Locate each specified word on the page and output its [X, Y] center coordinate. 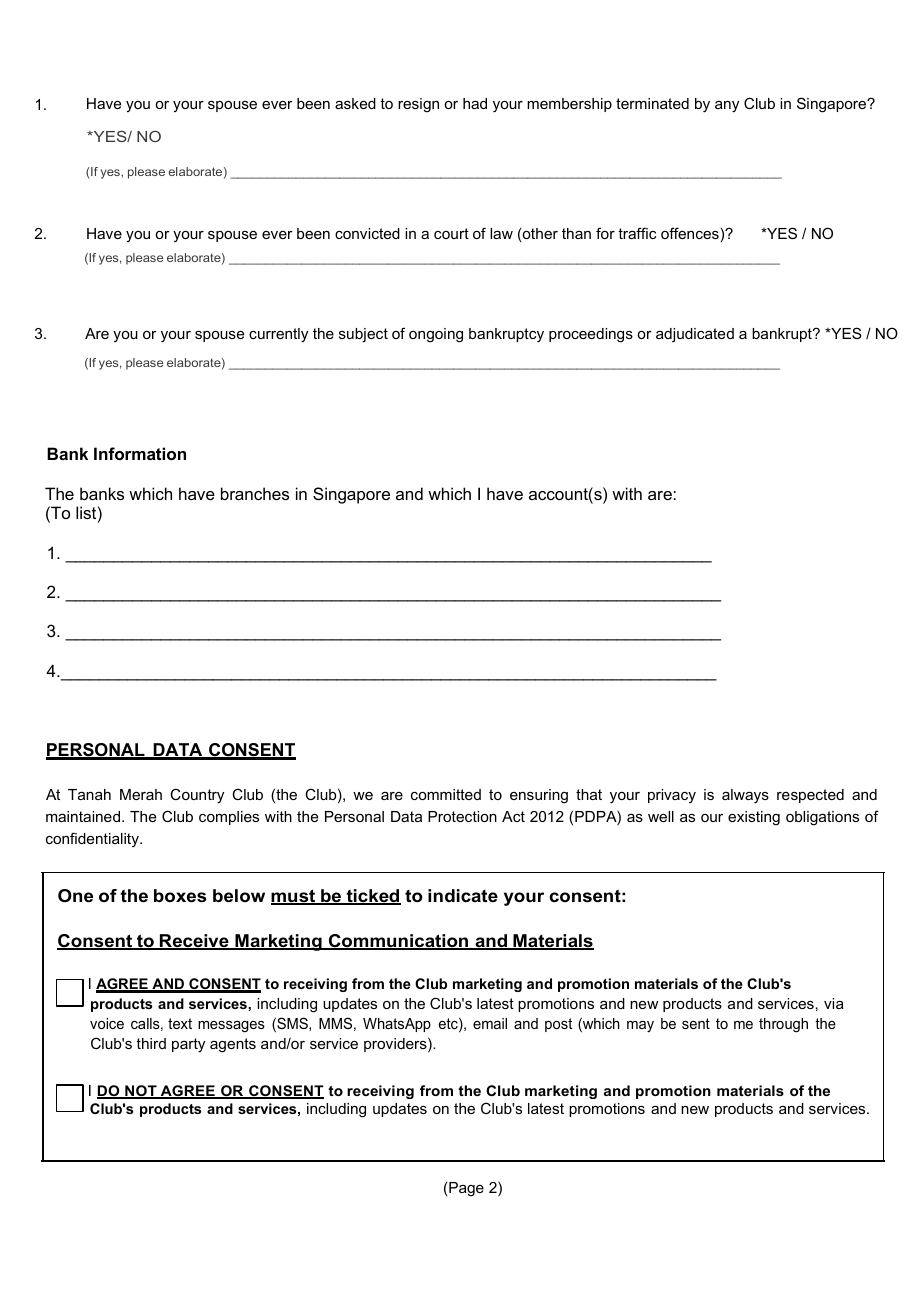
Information [140, 453]
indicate [463, 895]
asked [355, 103]
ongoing [436, 335]
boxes [180, 896]
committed [446, 794]
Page [466, 1189]
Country [197, 796]
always [745, 796]
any [727, 107]
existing [754, 818]
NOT [141, 1092]
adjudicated [695, 335]
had [475, 103]
